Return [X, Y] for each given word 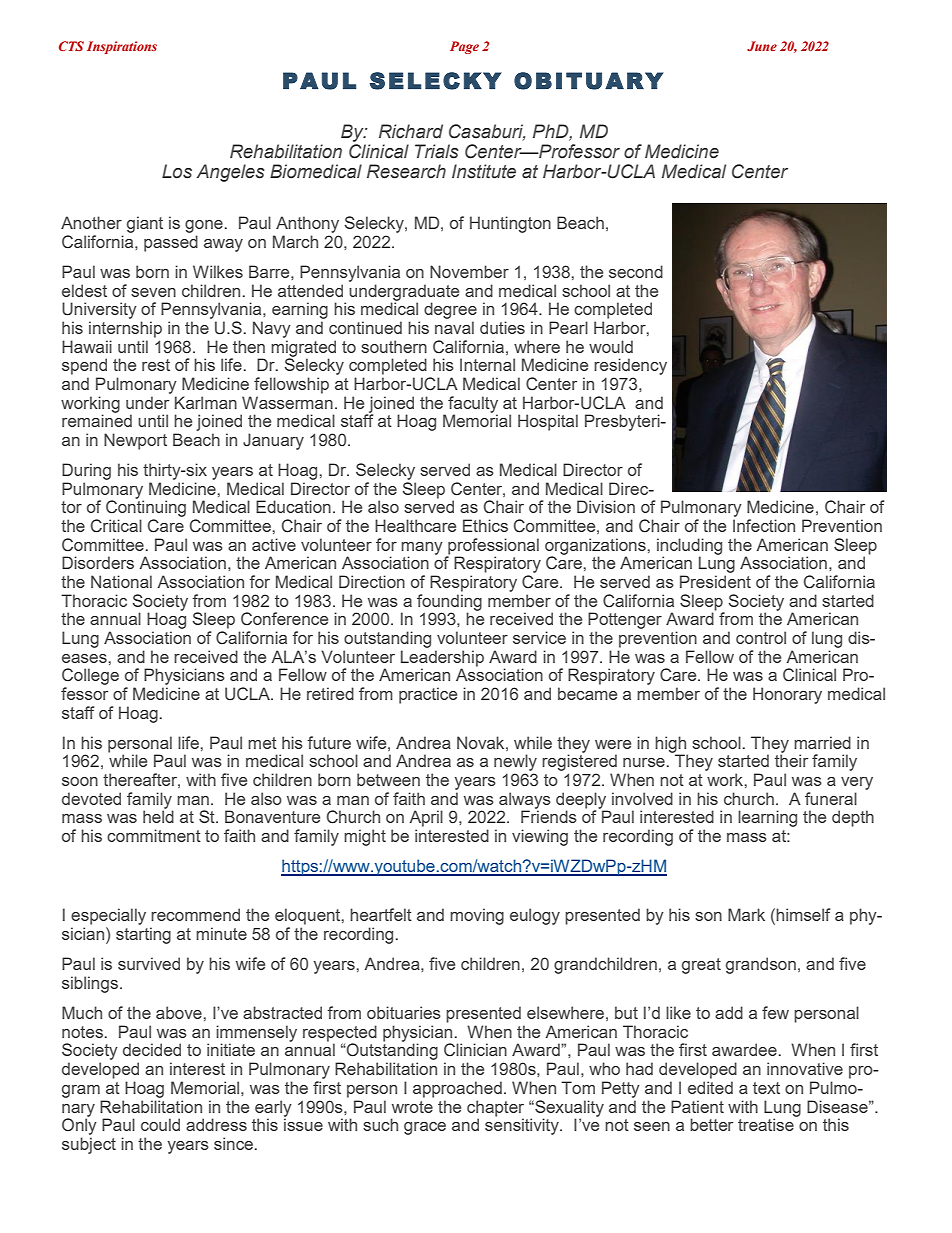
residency [630, 366]
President [715, 581]
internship [125, 329]
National [121, 581]
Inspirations [122, 47]
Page [464, 47]
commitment [154, 835]
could [160, 1124]
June [762, 46]
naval [454, 327]
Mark [746, 914]
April [426, 818]
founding [449, 603]
